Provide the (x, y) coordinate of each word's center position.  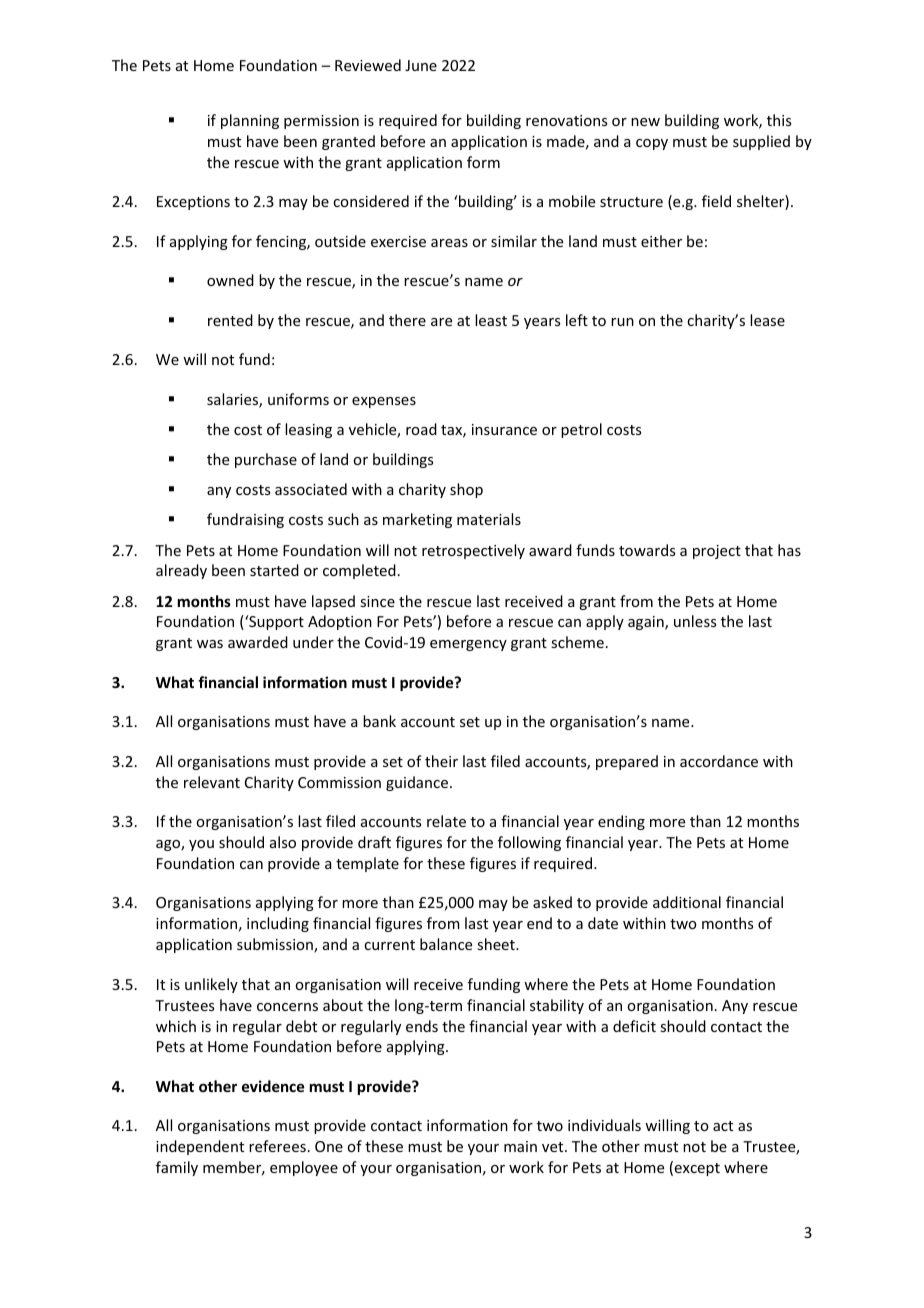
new (645, 122)
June (421, 65)
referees (277, 1146)
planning (250, 121)
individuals (604, 1125)
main (520, 1146)
